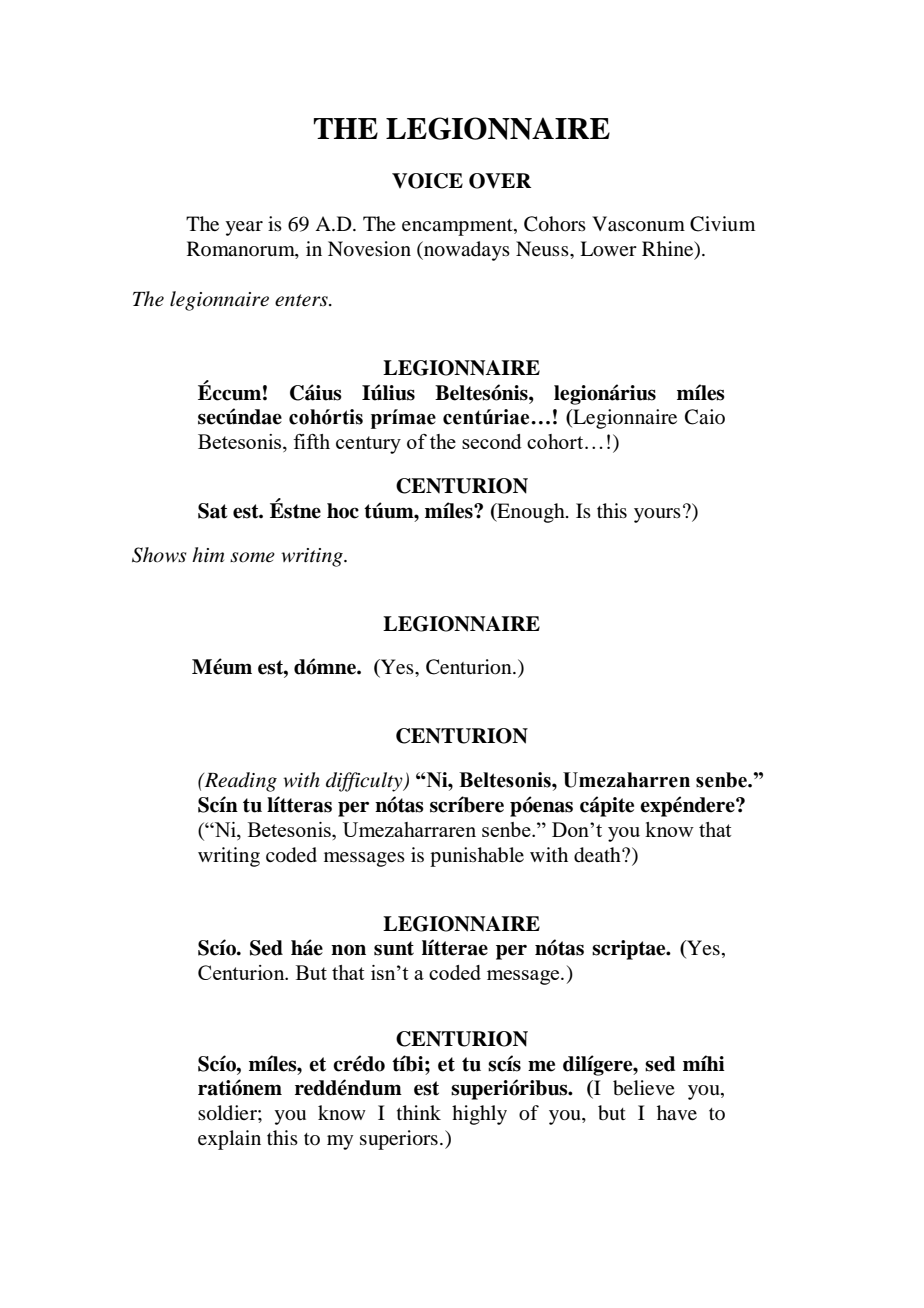 This page has height=1308, width=924. What do you see at coordinates (419, 1112) in the page?
I see `think` at bounding box center [419, 1112].
